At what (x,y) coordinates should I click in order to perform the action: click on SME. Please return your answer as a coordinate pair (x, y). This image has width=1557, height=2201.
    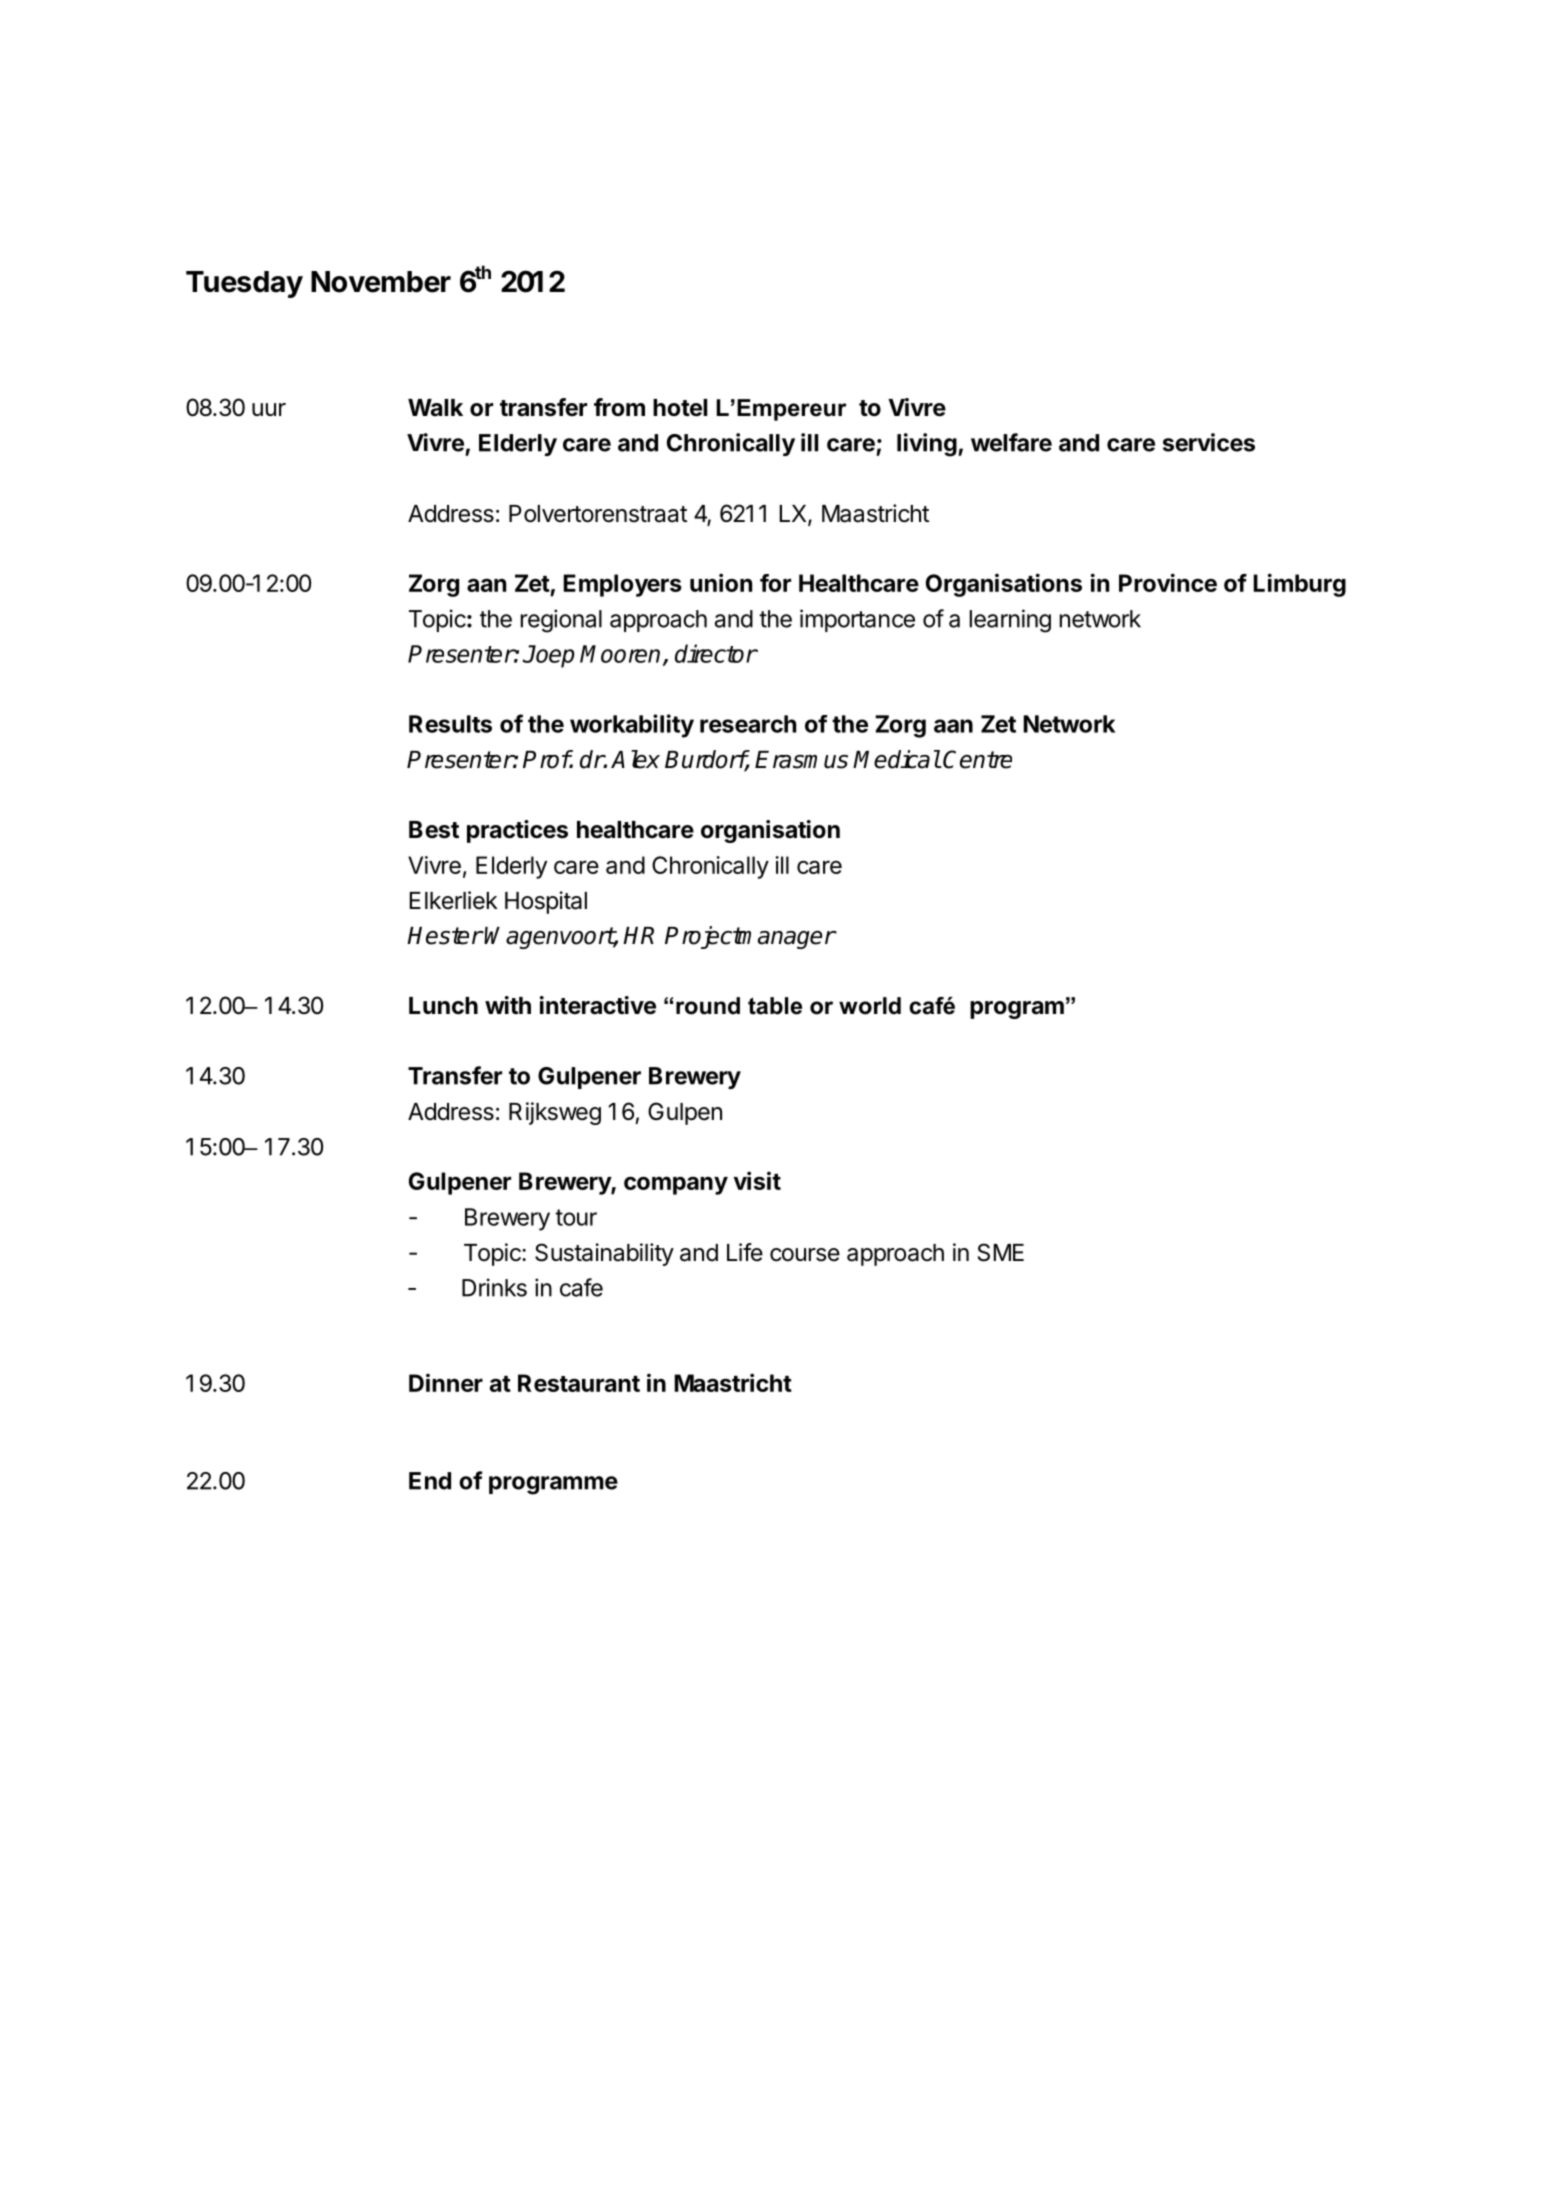
    Looking at the image, I should click on (1001, 1252).
